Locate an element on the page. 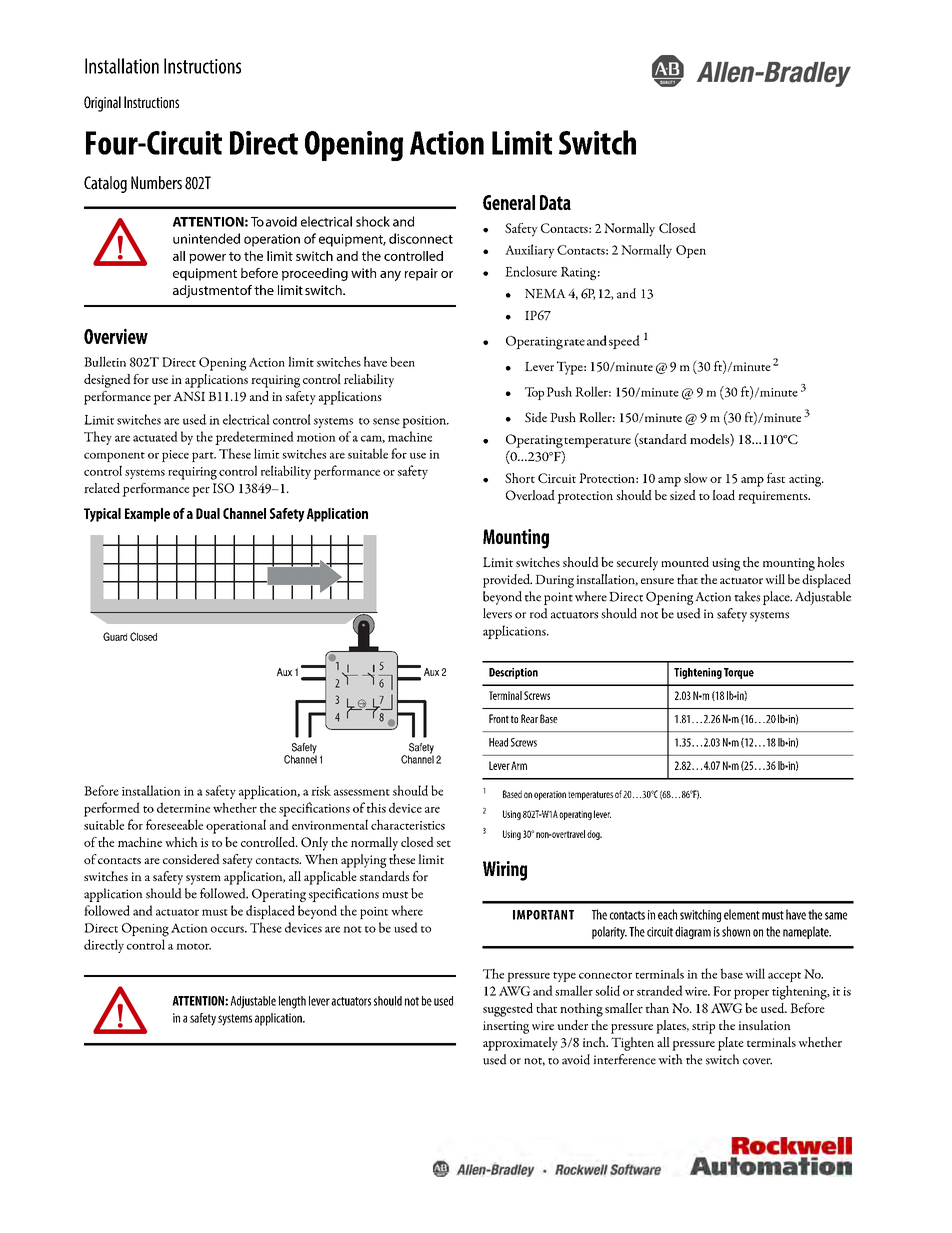  fast is located at coordinates (776, 478).
